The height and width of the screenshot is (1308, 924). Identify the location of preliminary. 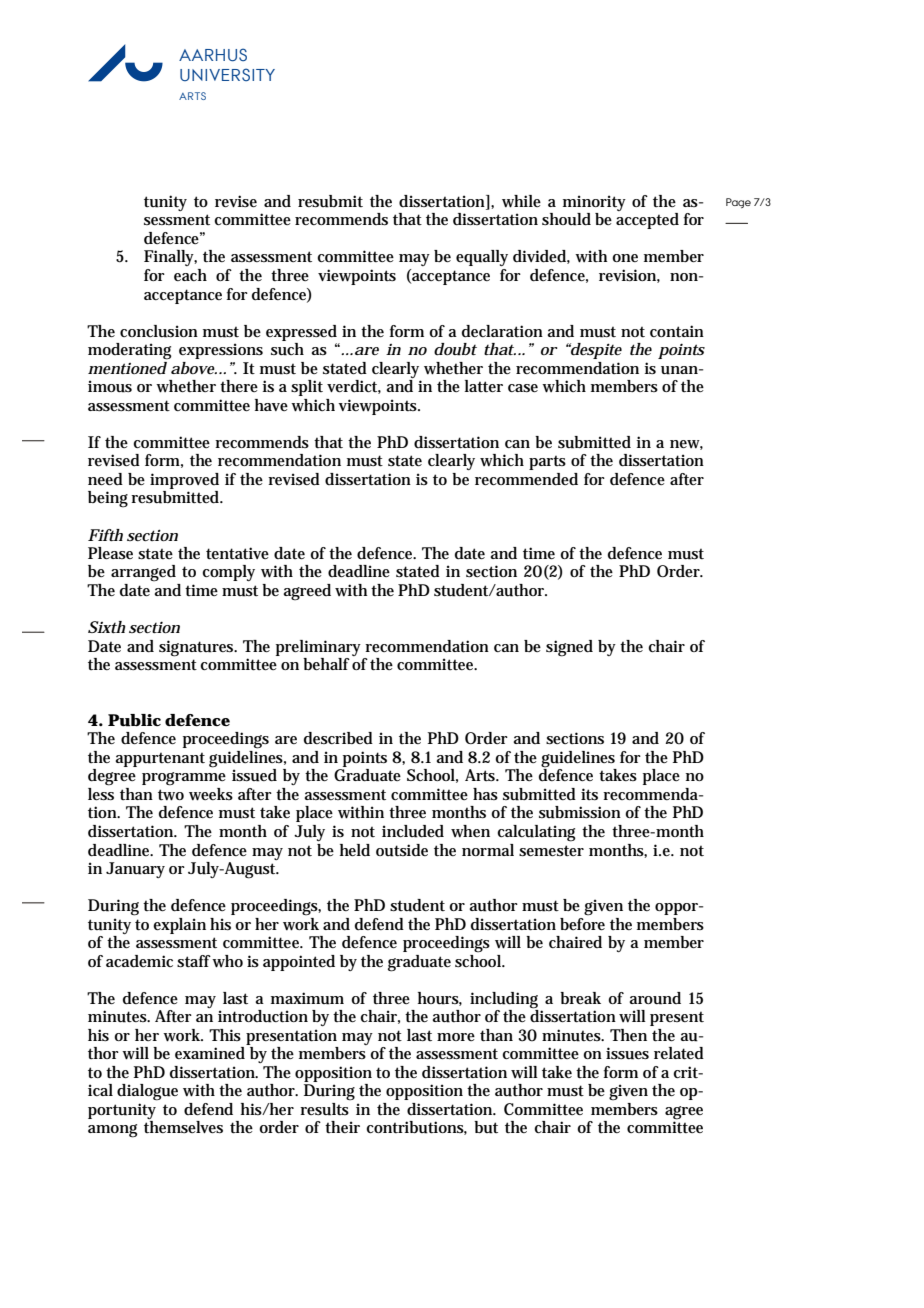
(321, 648).
